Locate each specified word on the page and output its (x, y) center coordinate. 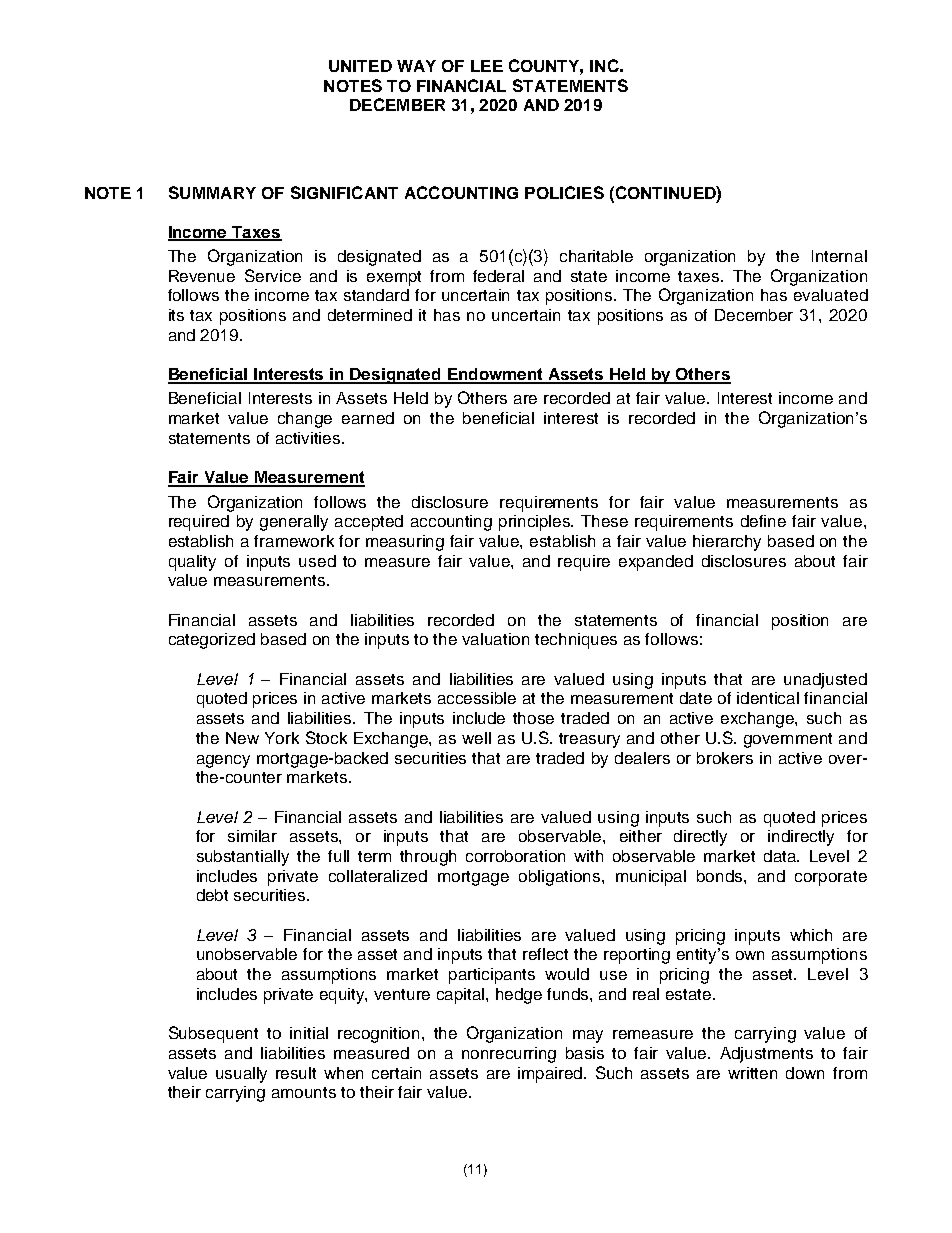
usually (241, 1075)
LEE (487, 66)
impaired (551, 1075)
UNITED (360, 66)
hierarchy (727, 543)
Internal (839, 256)
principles (536, 523)
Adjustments (766, 1055)
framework (294, 541)
